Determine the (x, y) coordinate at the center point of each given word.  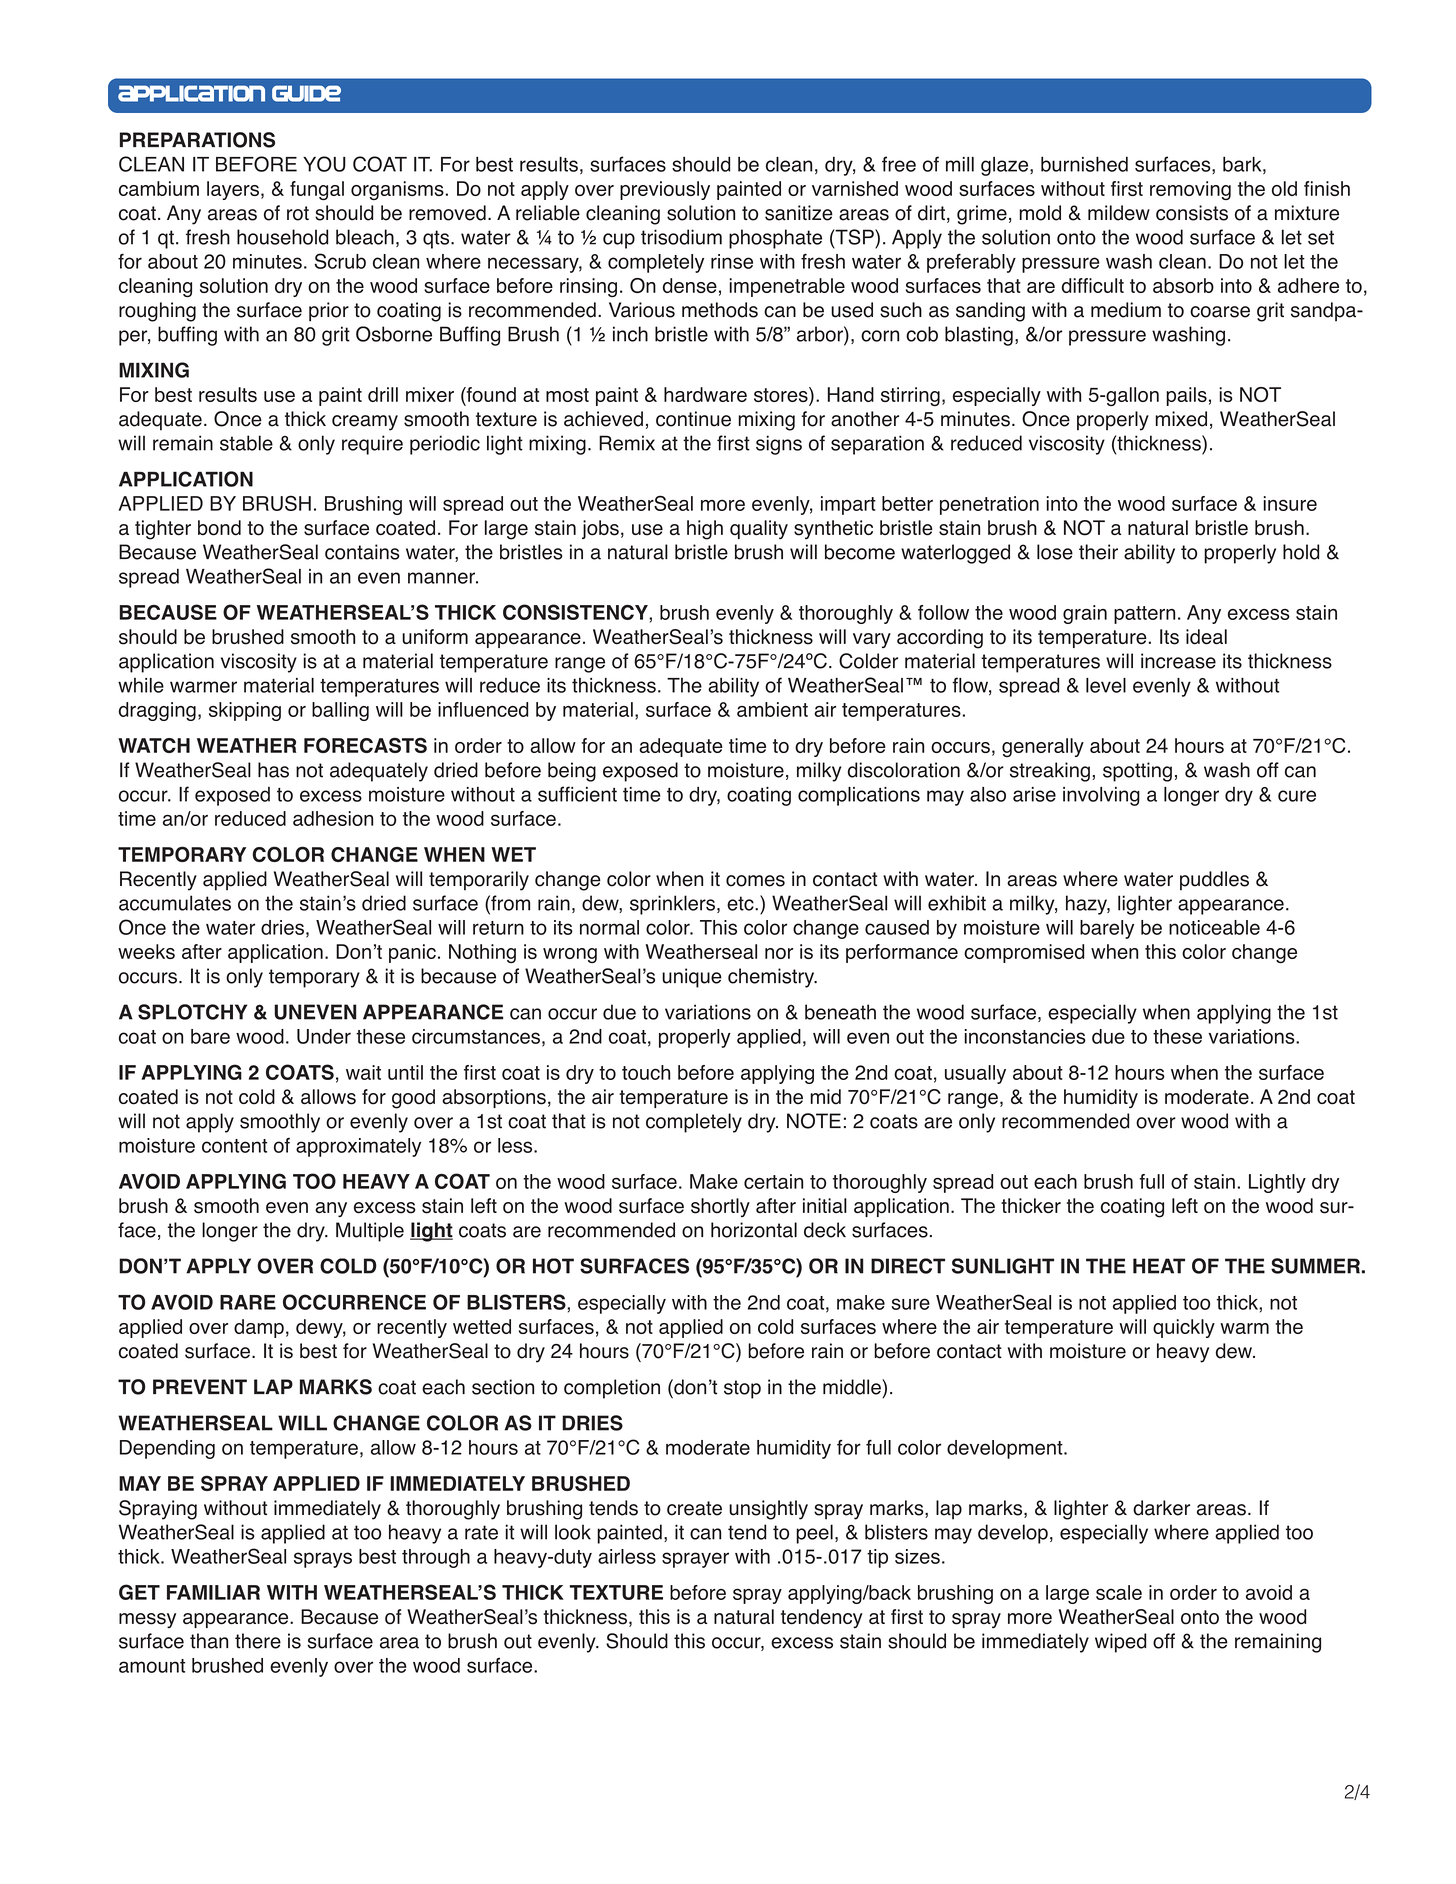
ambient (772, 709)
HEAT (1159, 1266)
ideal (1206, 637)
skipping (245, 711)
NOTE (814, 1121)
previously (665, 190)
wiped (1120, 1643)
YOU (324, 164)
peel (814, 1534)
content (234, 1146)
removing (1190, 190)
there (258, 1641)
